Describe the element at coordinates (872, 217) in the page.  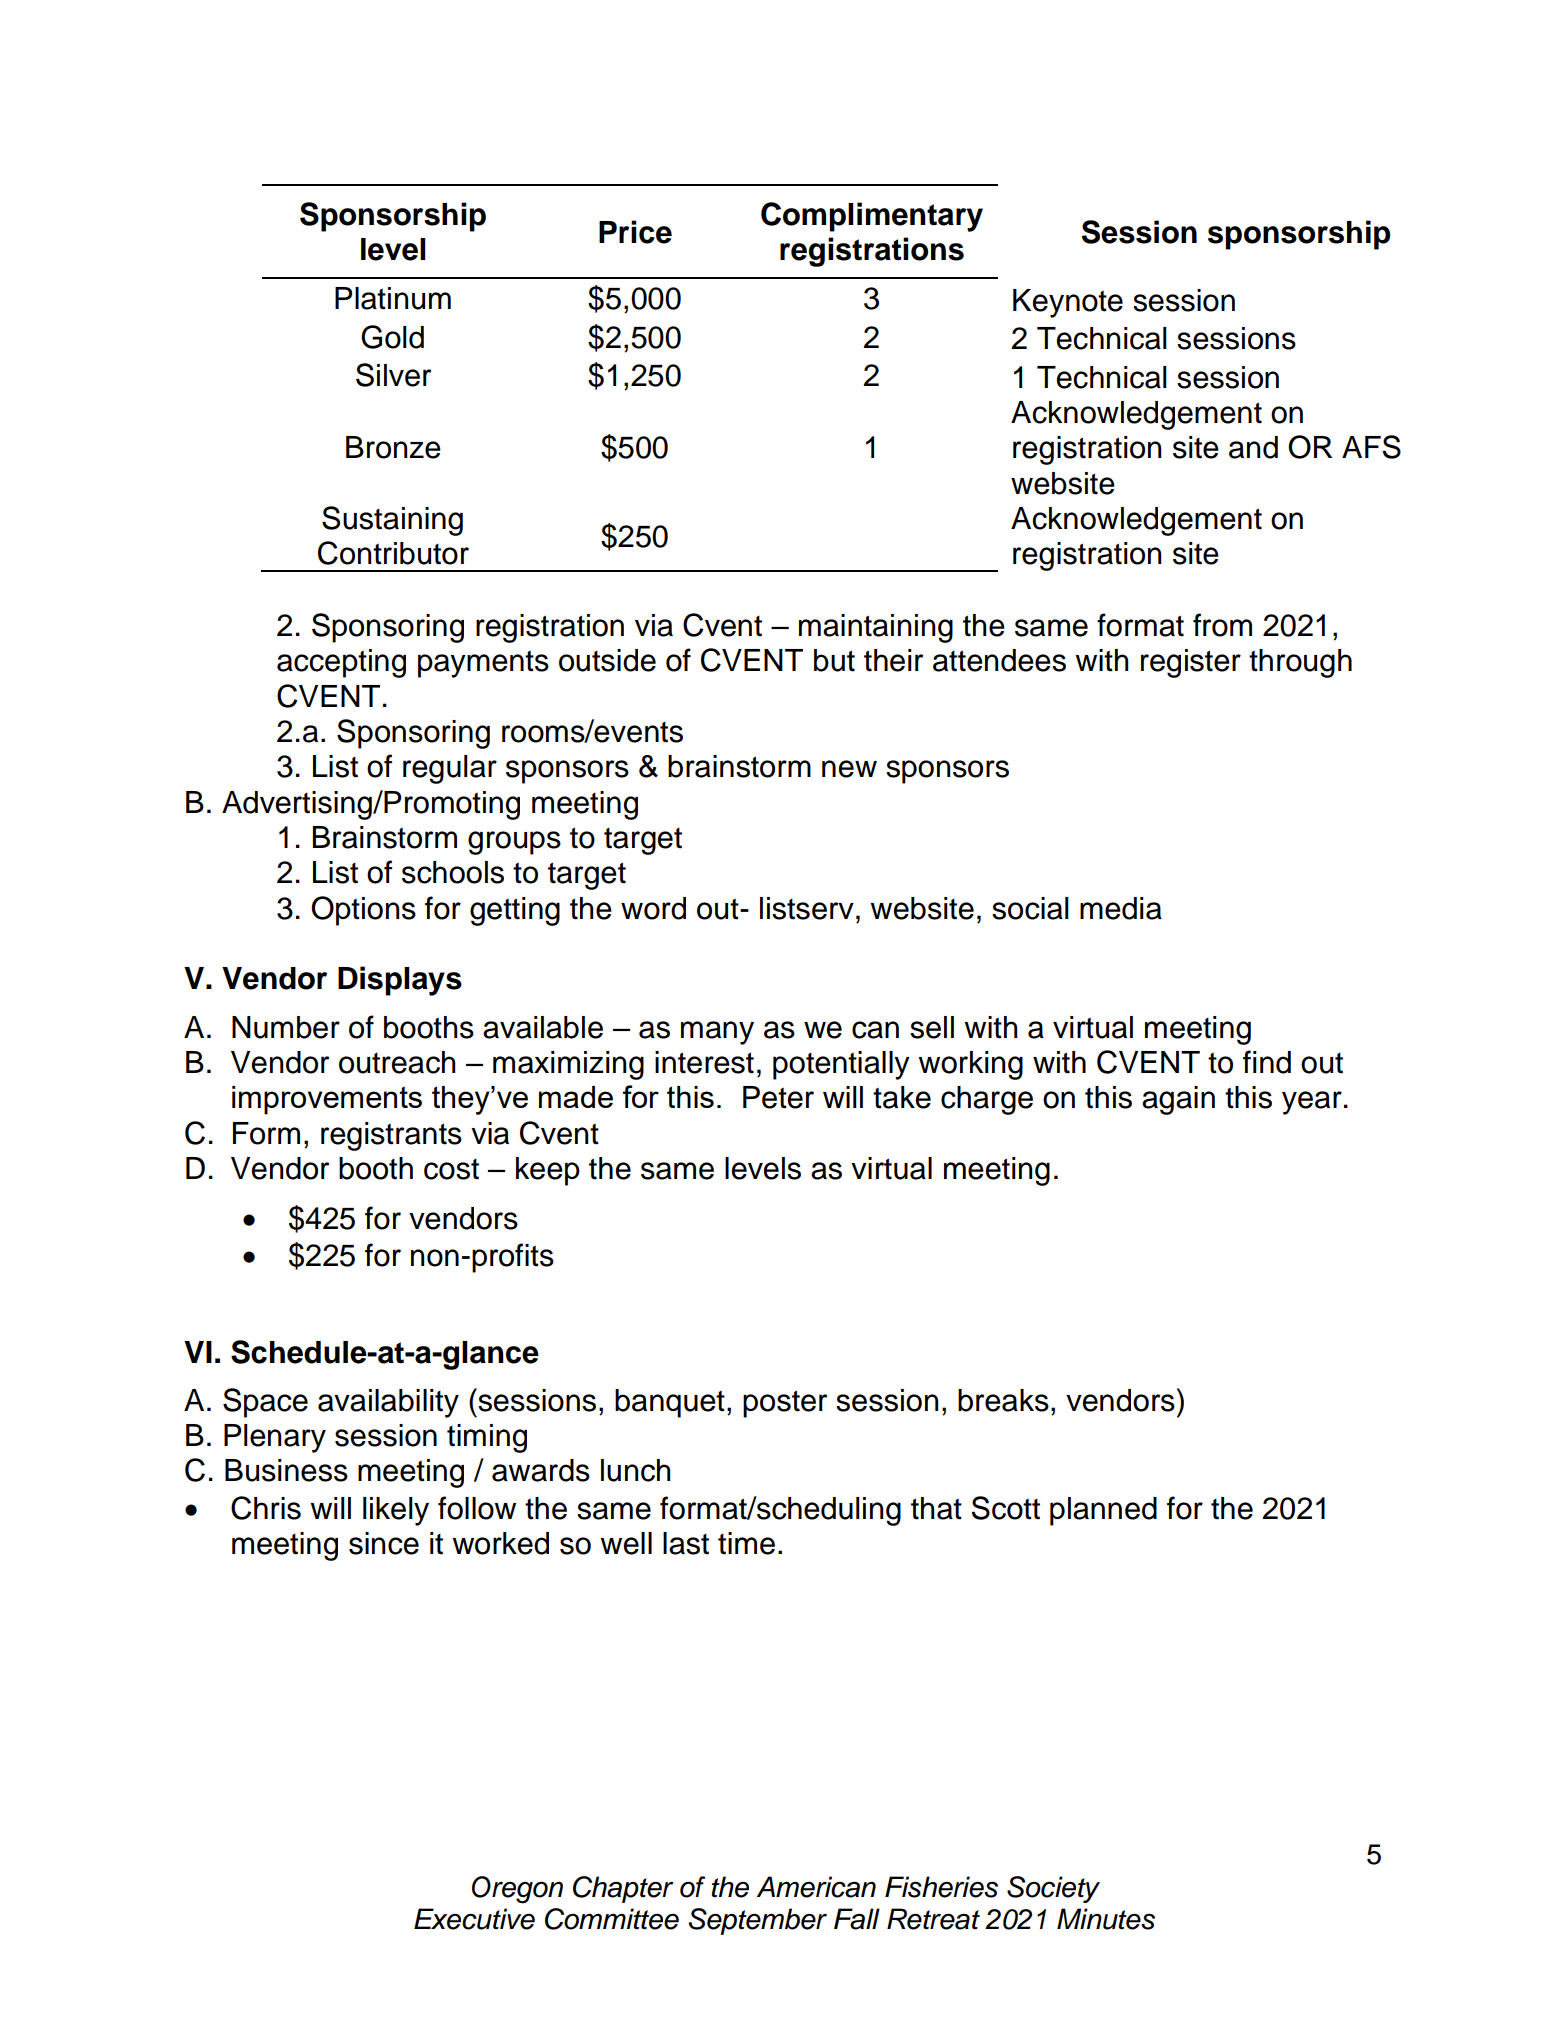
I see `Complimentary` at that location.
